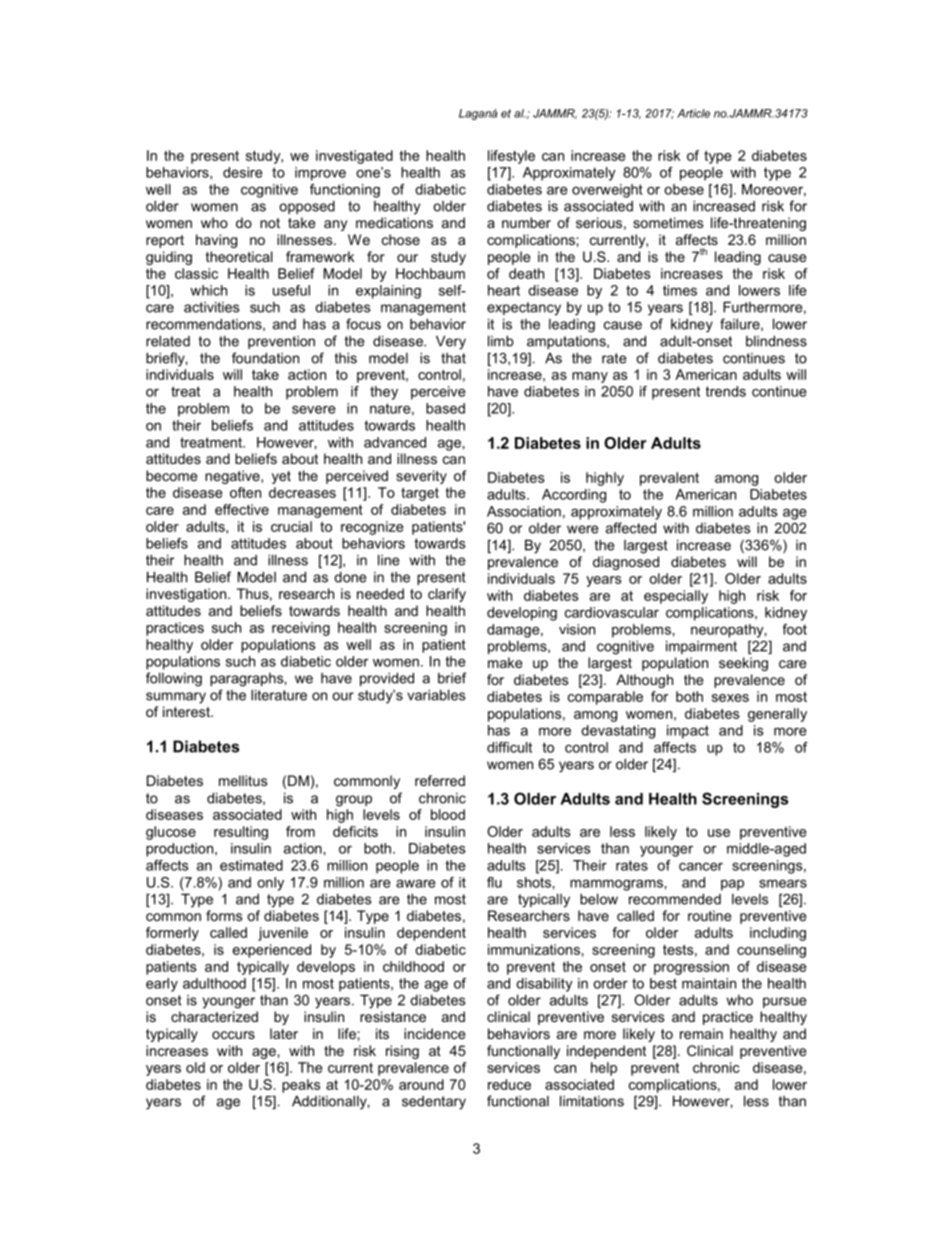 This page has height=1233, width=952. I want to click on investigation, so click(187, 595).
